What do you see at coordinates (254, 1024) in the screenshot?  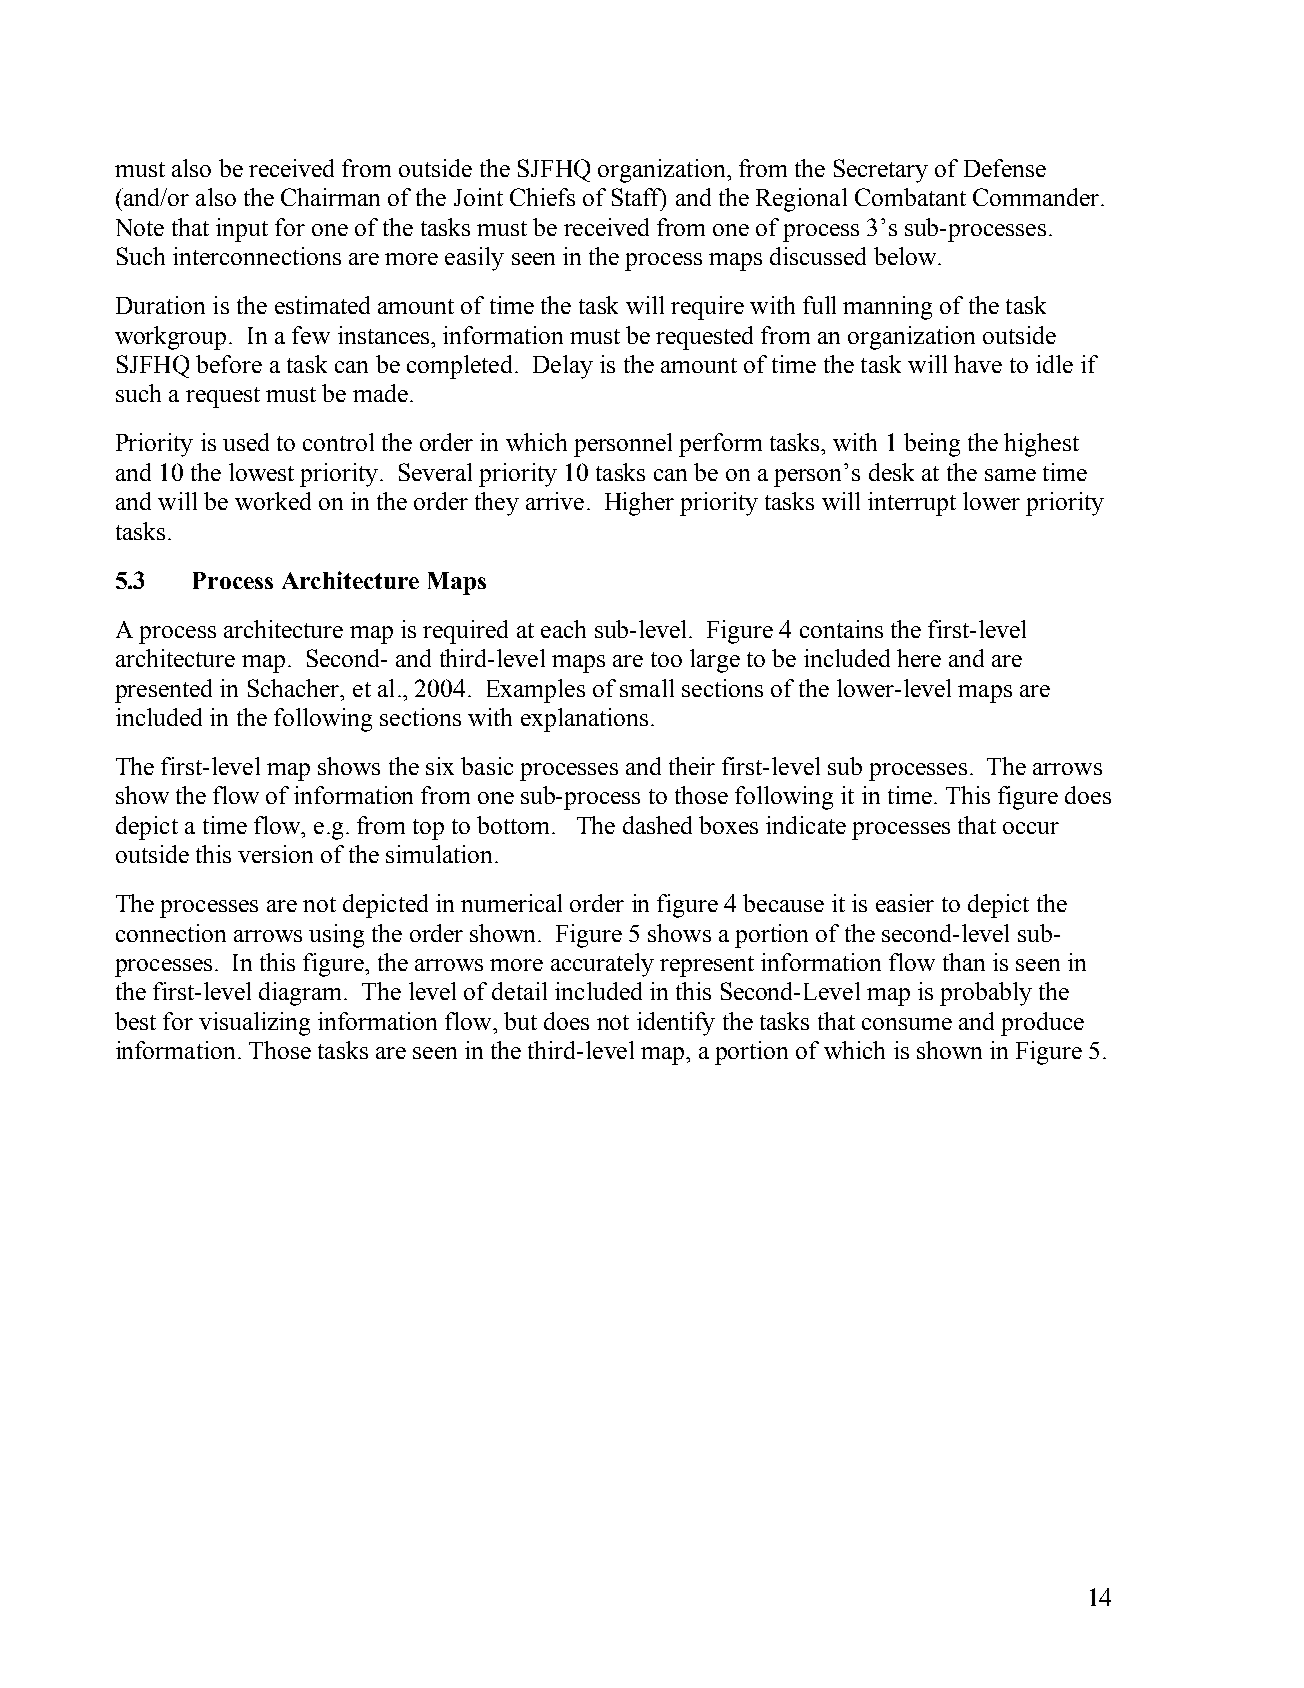 I see `visualizing` at bounding box center [254, 1024].
